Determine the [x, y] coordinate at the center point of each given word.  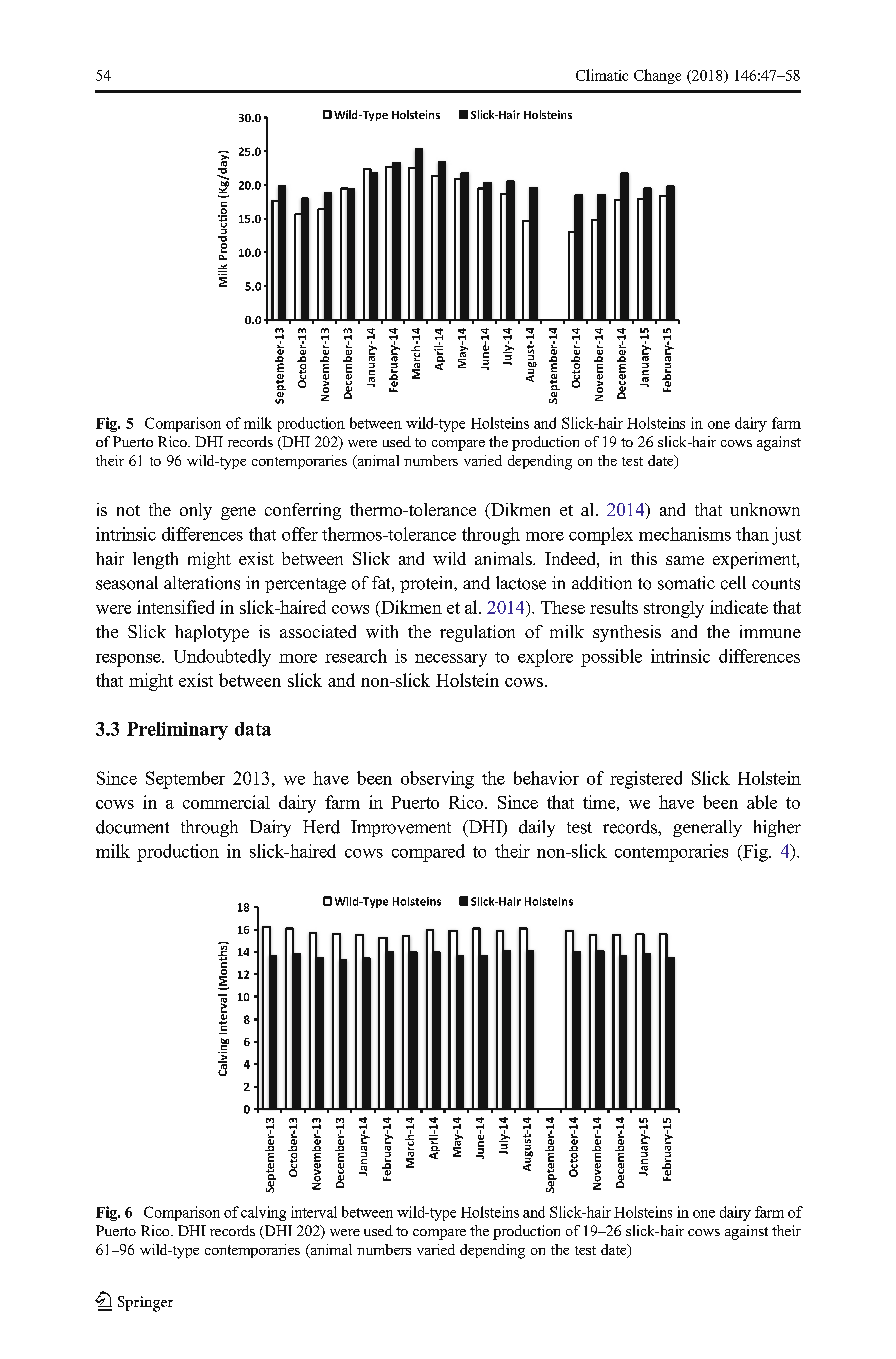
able [762, 802]
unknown [765, 509]
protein [428, 584]
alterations [202, 583]
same [685, 560]
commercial [226, 802]
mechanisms [685, 534]
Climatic [602, 75]
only [196, 511]
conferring [303, 511]
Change [657, 76]
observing [437, 780]
